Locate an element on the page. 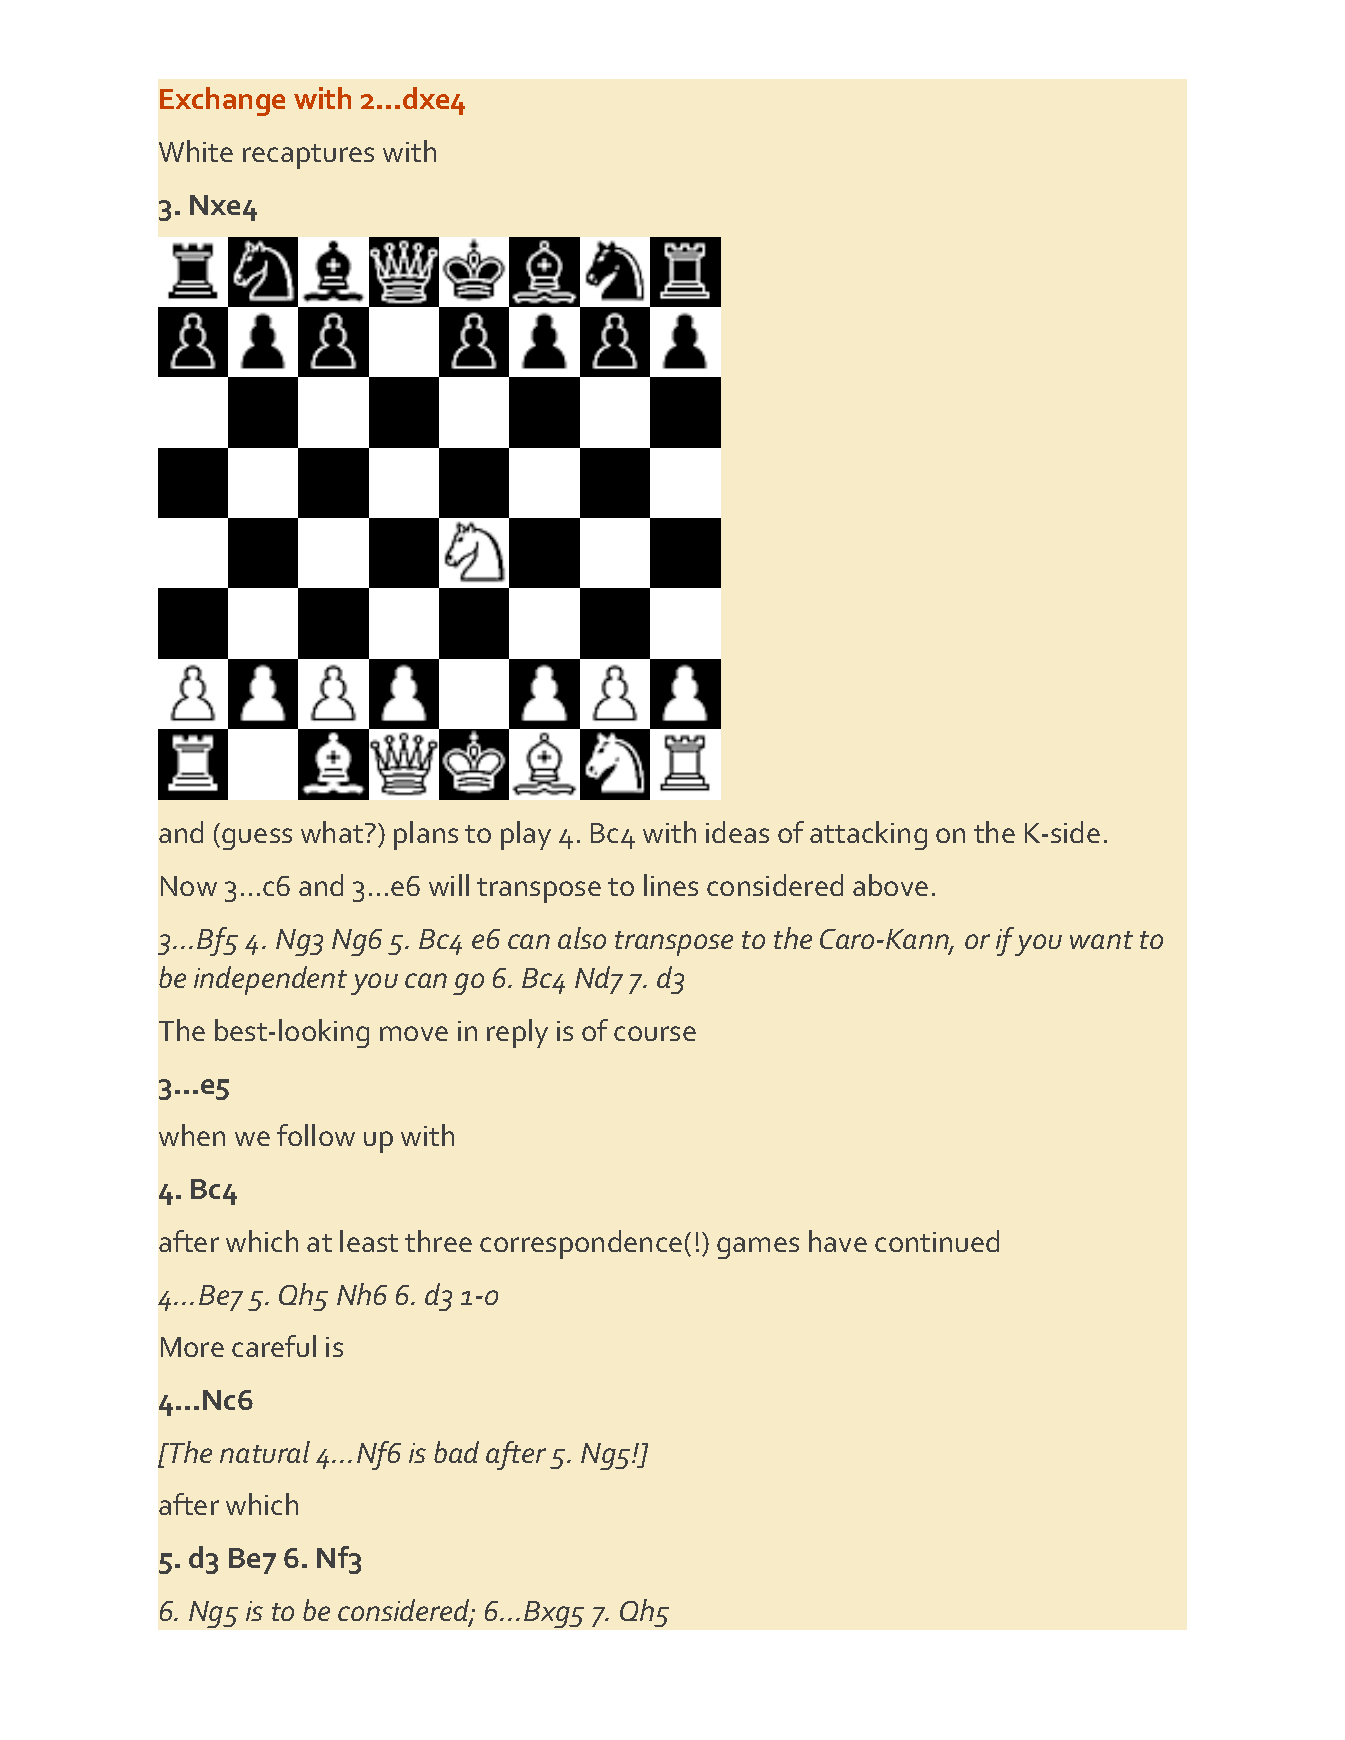 The width and height of the image is (1345, 1740). what is located at coordinates (333, 832).
